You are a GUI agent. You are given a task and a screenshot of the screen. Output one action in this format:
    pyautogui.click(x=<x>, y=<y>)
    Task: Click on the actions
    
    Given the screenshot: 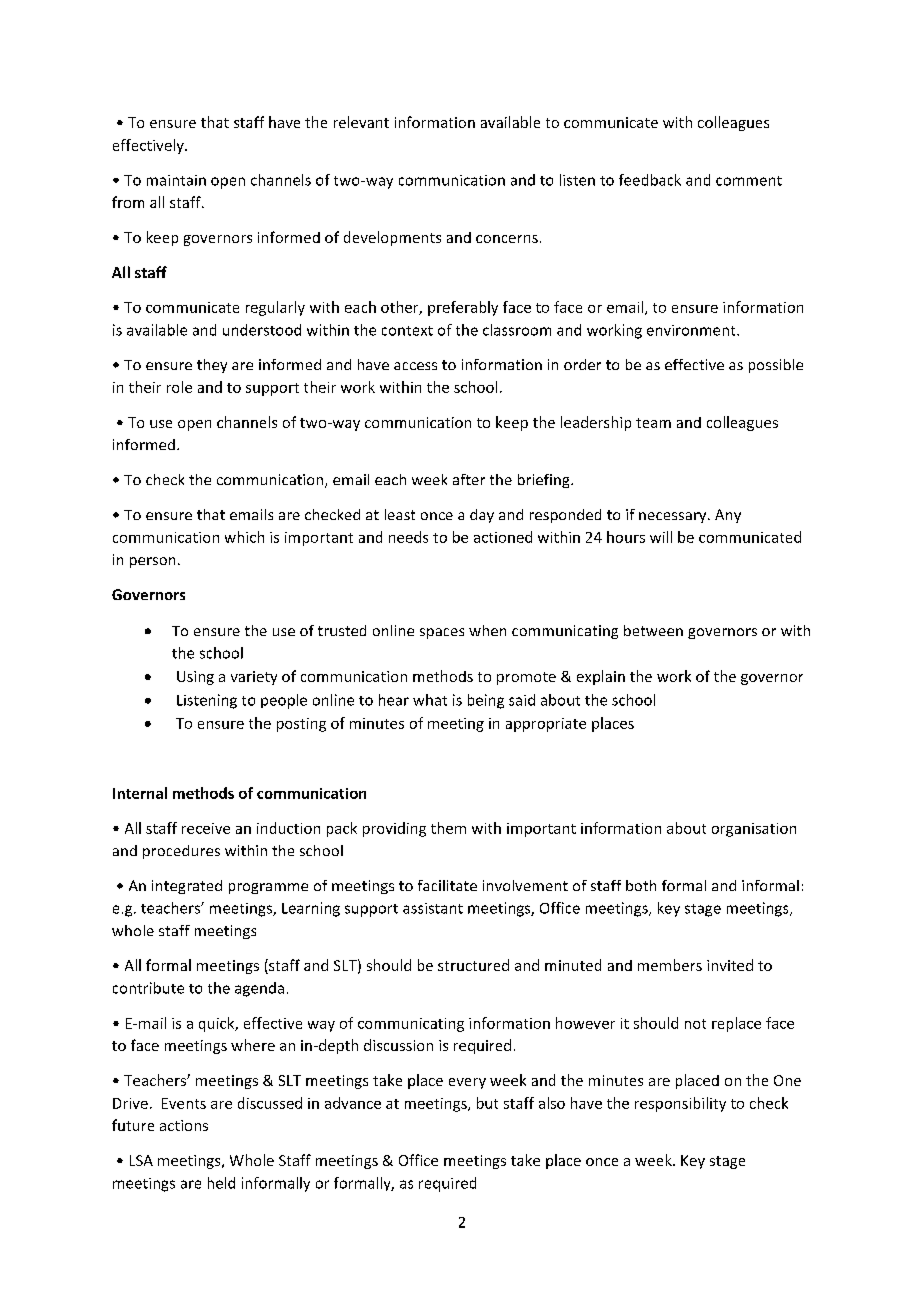 What is the action you would take?
    pyautogui.click(x=184, y=1125)
